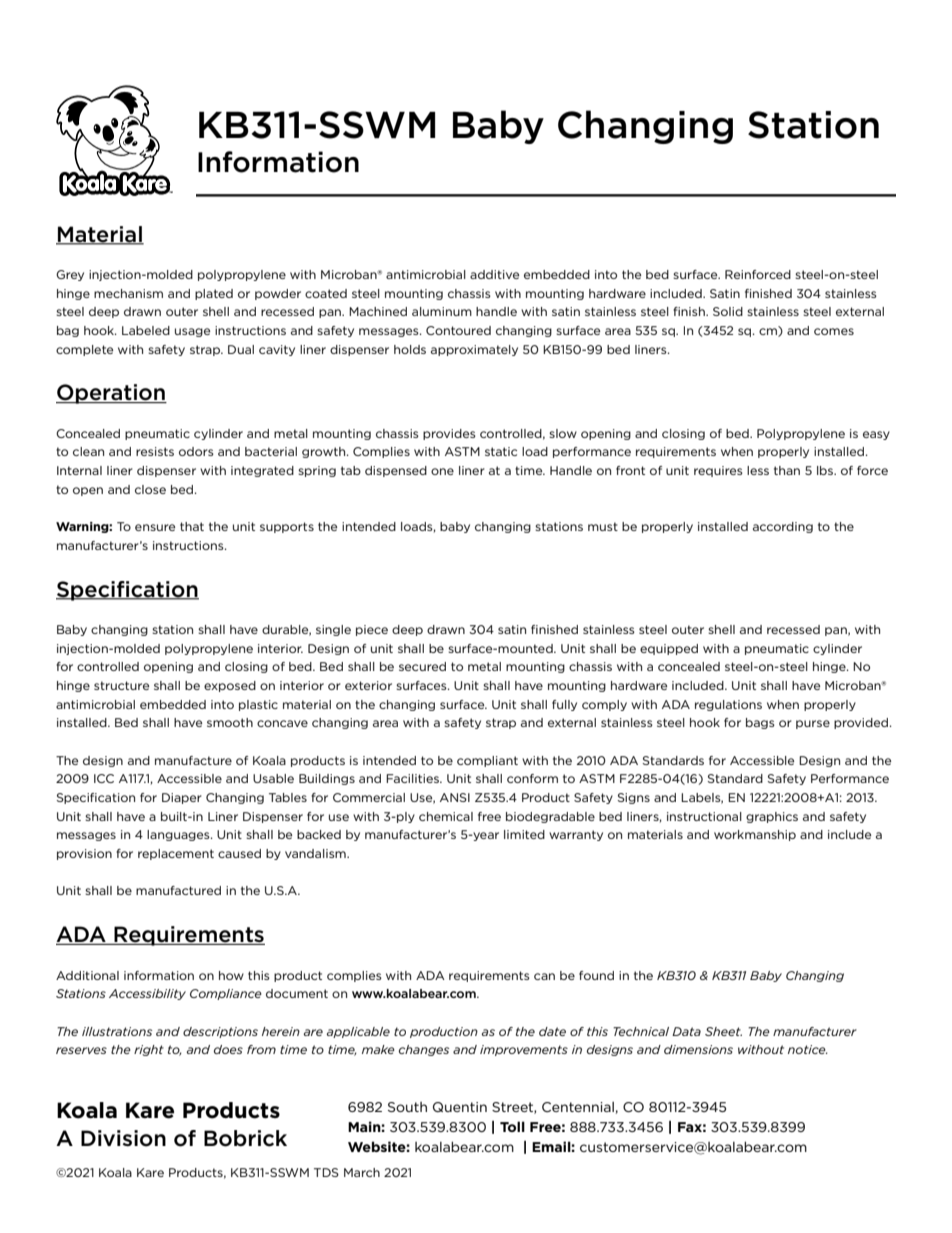 The image size is (952, 1233). Describe the element at coordinates (728, 311) in the screenshot. I see `Solid` at that location.
